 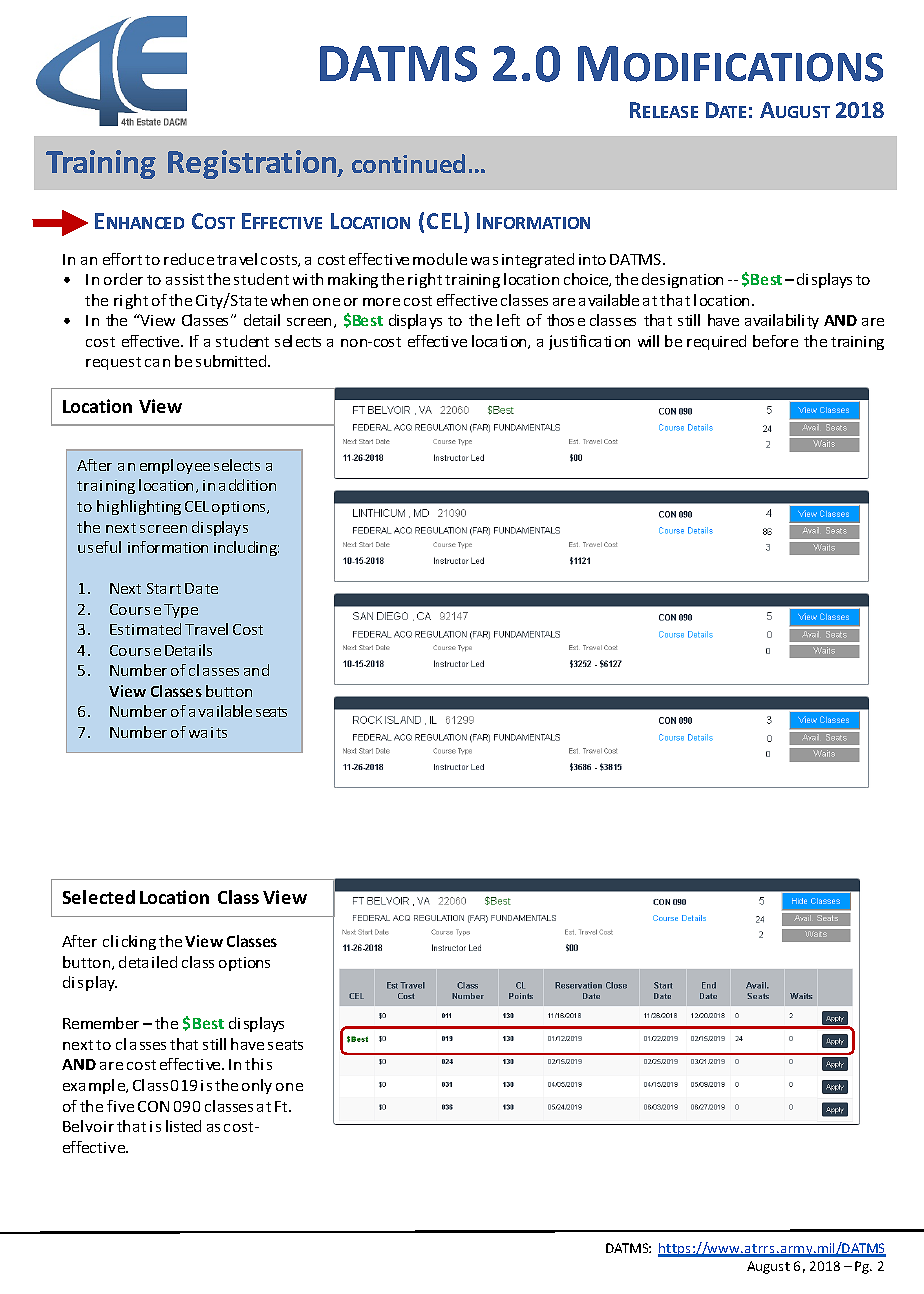 What do you see at coordinates (253, 164) in the document?
I see `Registration` at bounding box center [253, 164].
